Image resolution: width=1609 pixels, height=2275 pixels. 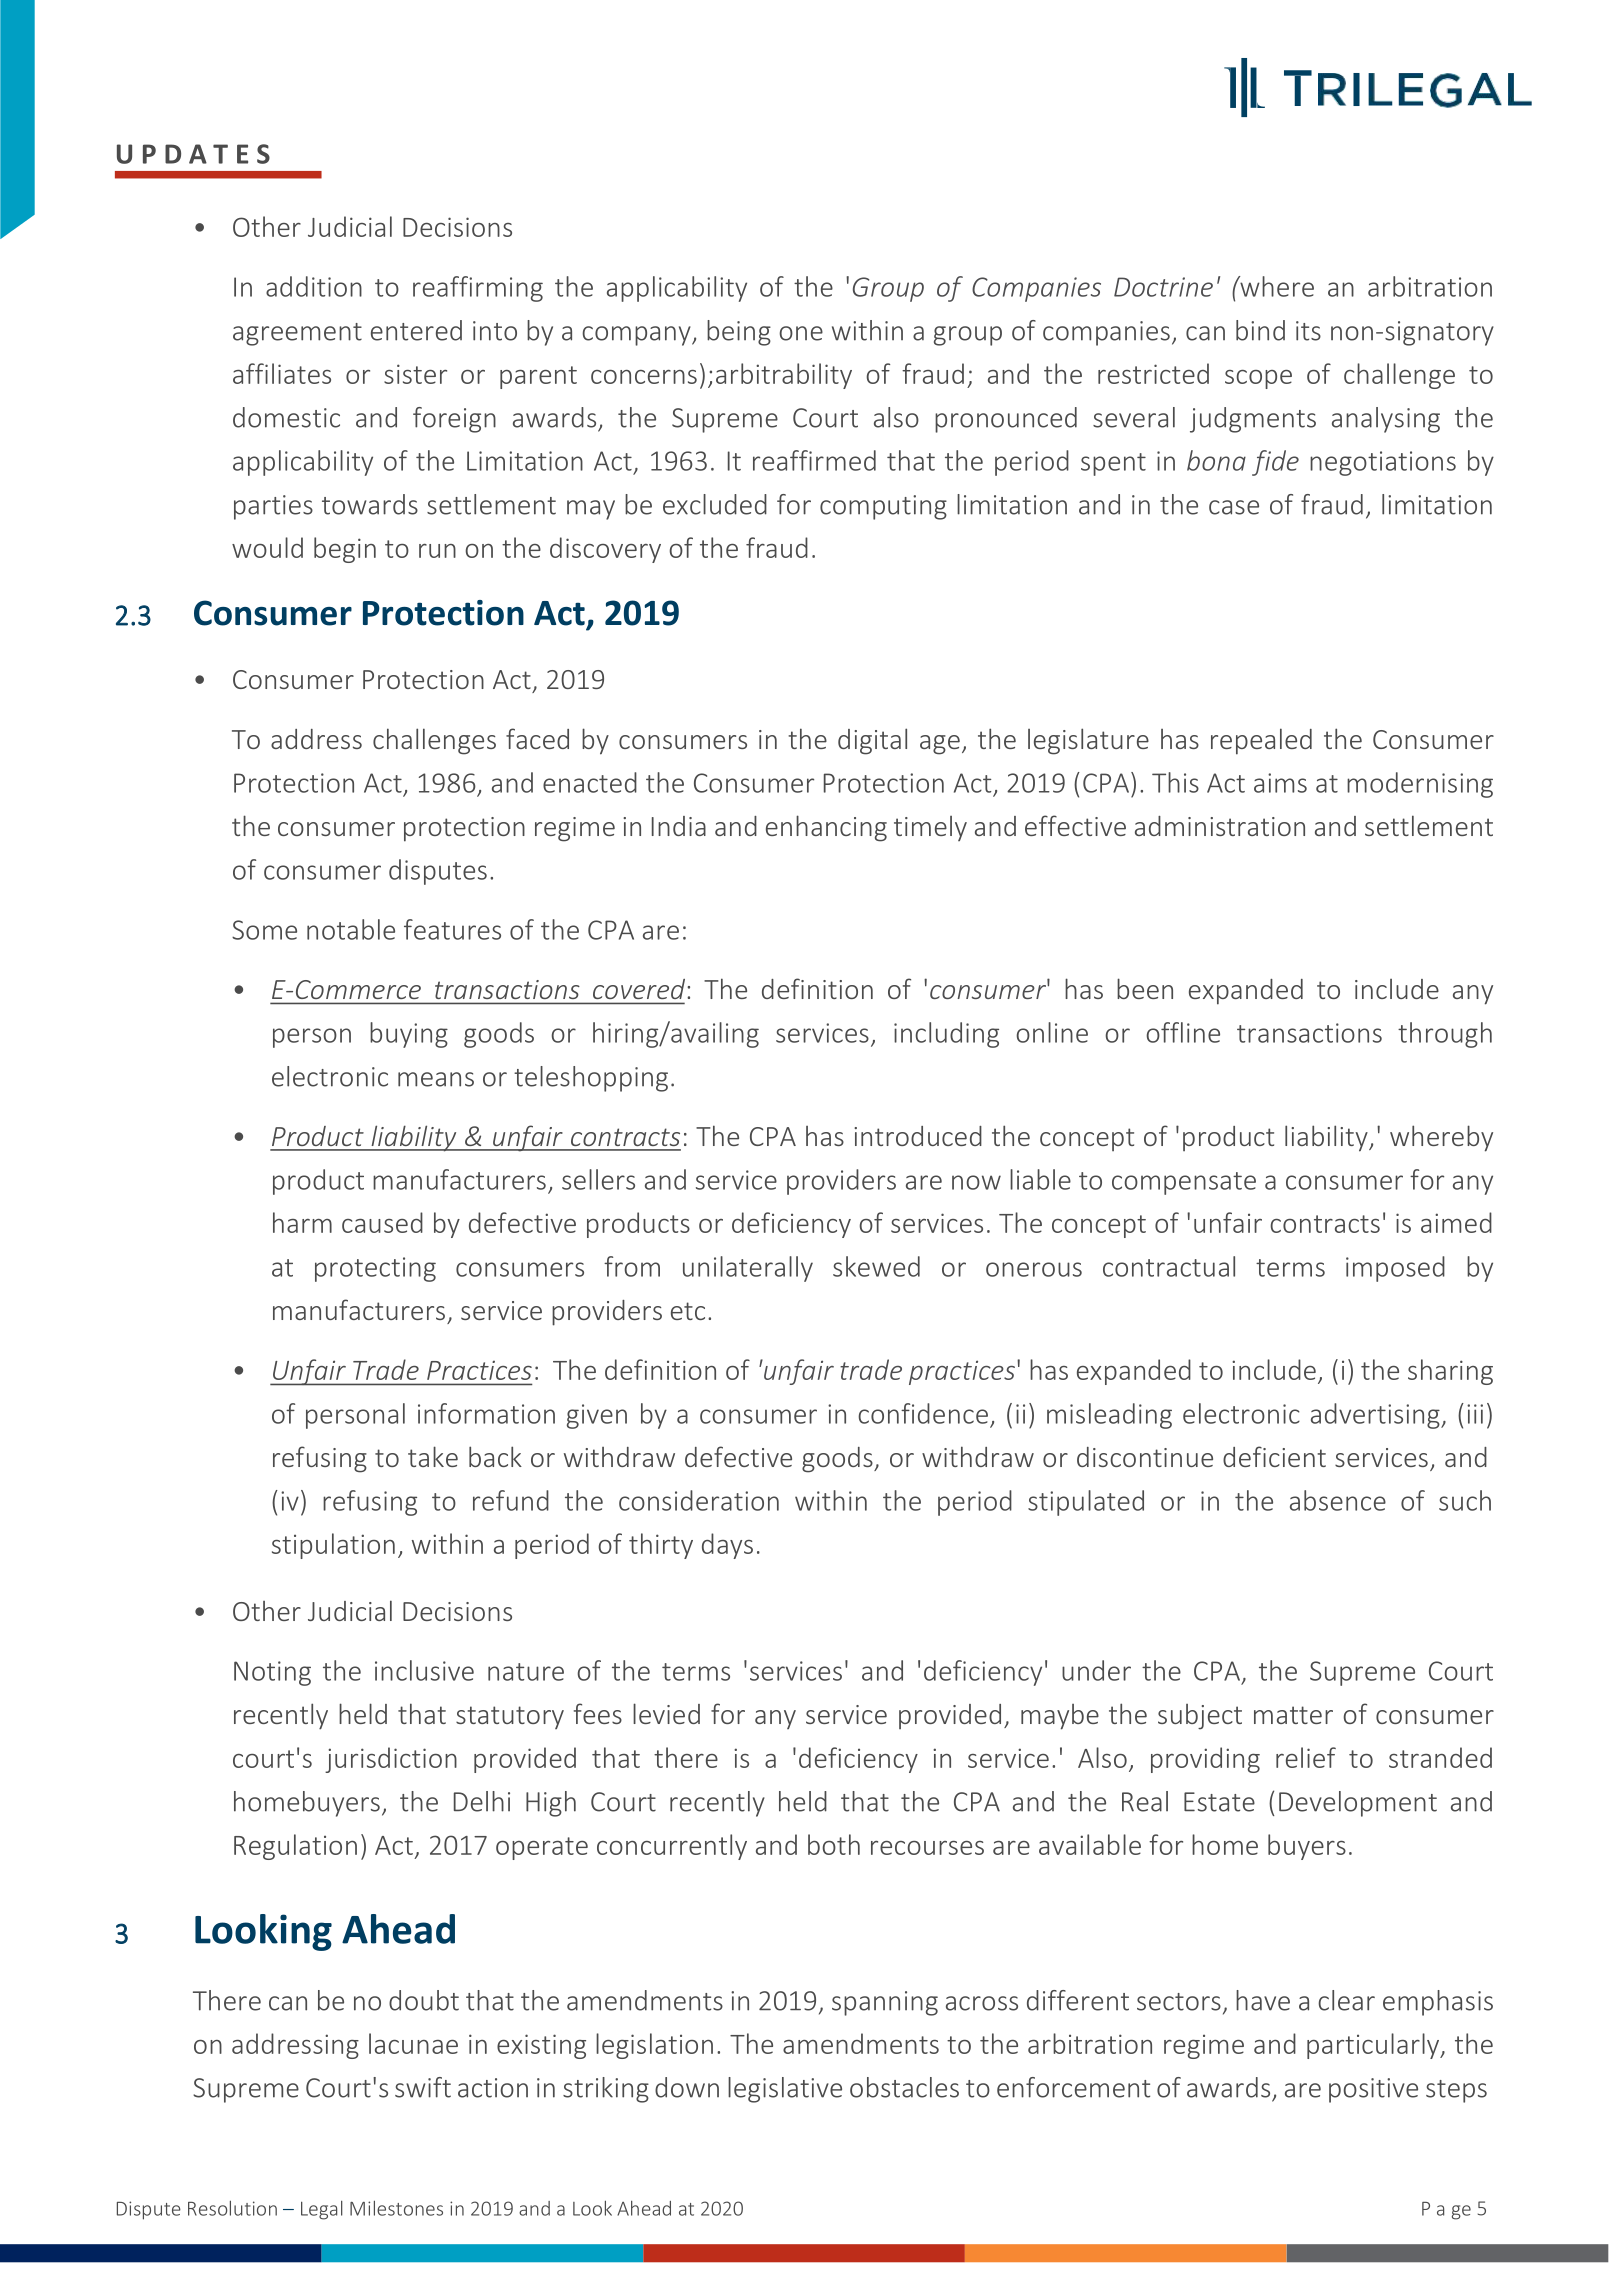 I want to click on being, so click(x=739, y=333).
